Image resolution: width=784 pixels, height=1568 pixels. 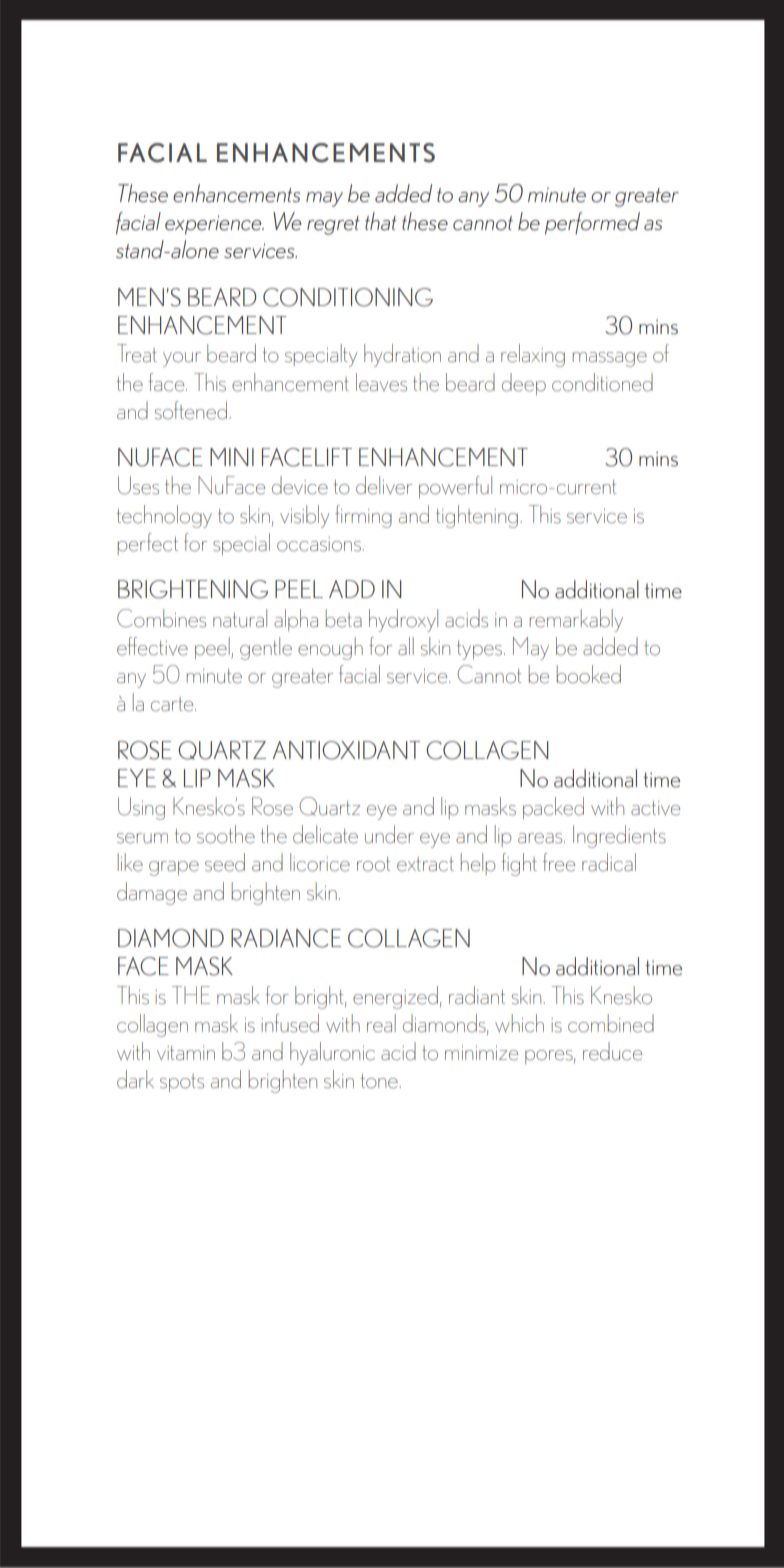 What do you see at coordinates (592, 223) in the image?
I see `performed` at bounding box center [592, 223].
